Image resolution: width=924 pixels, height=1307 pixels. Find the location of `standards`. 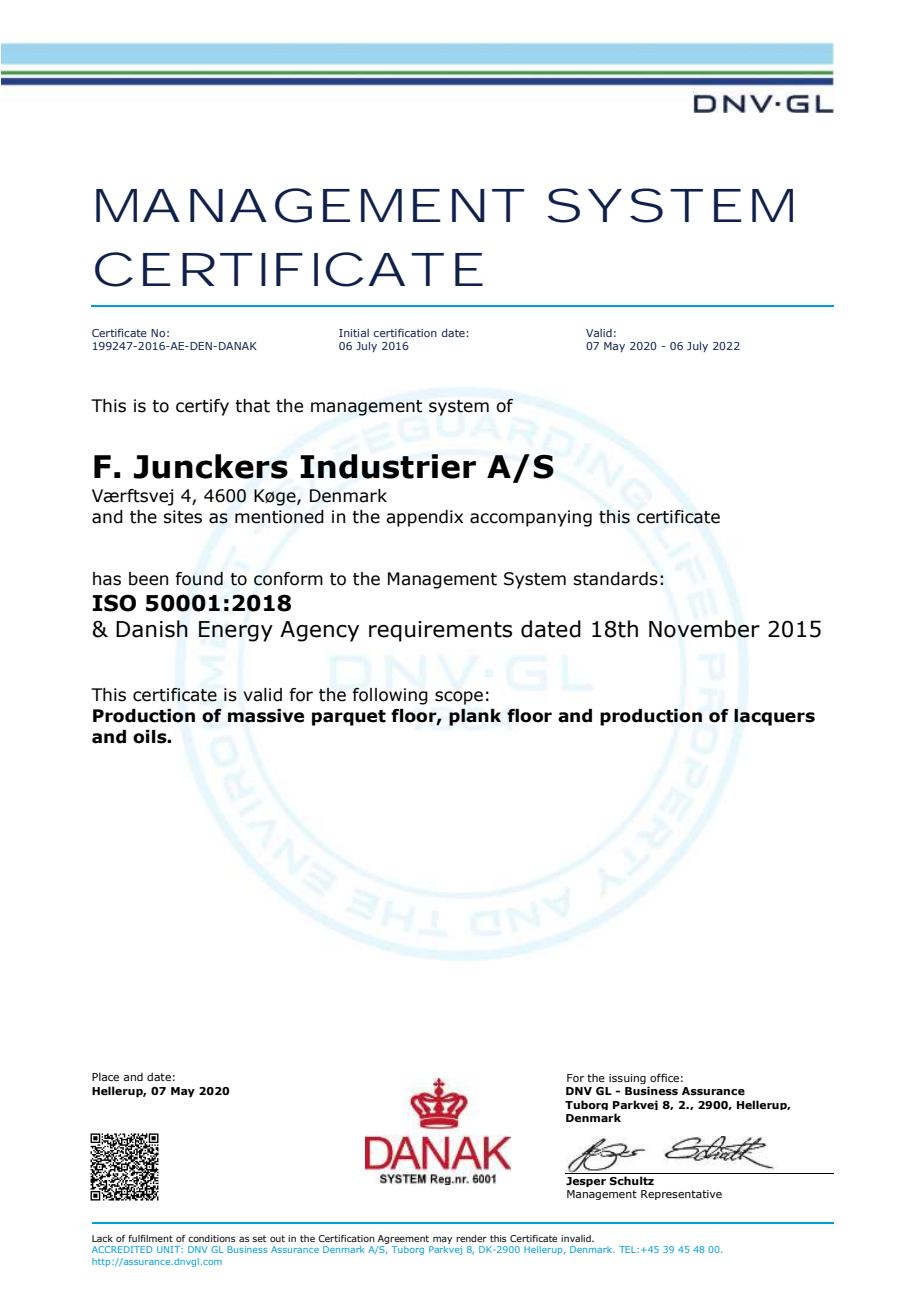

standards is located at coordinates (615, 579).
